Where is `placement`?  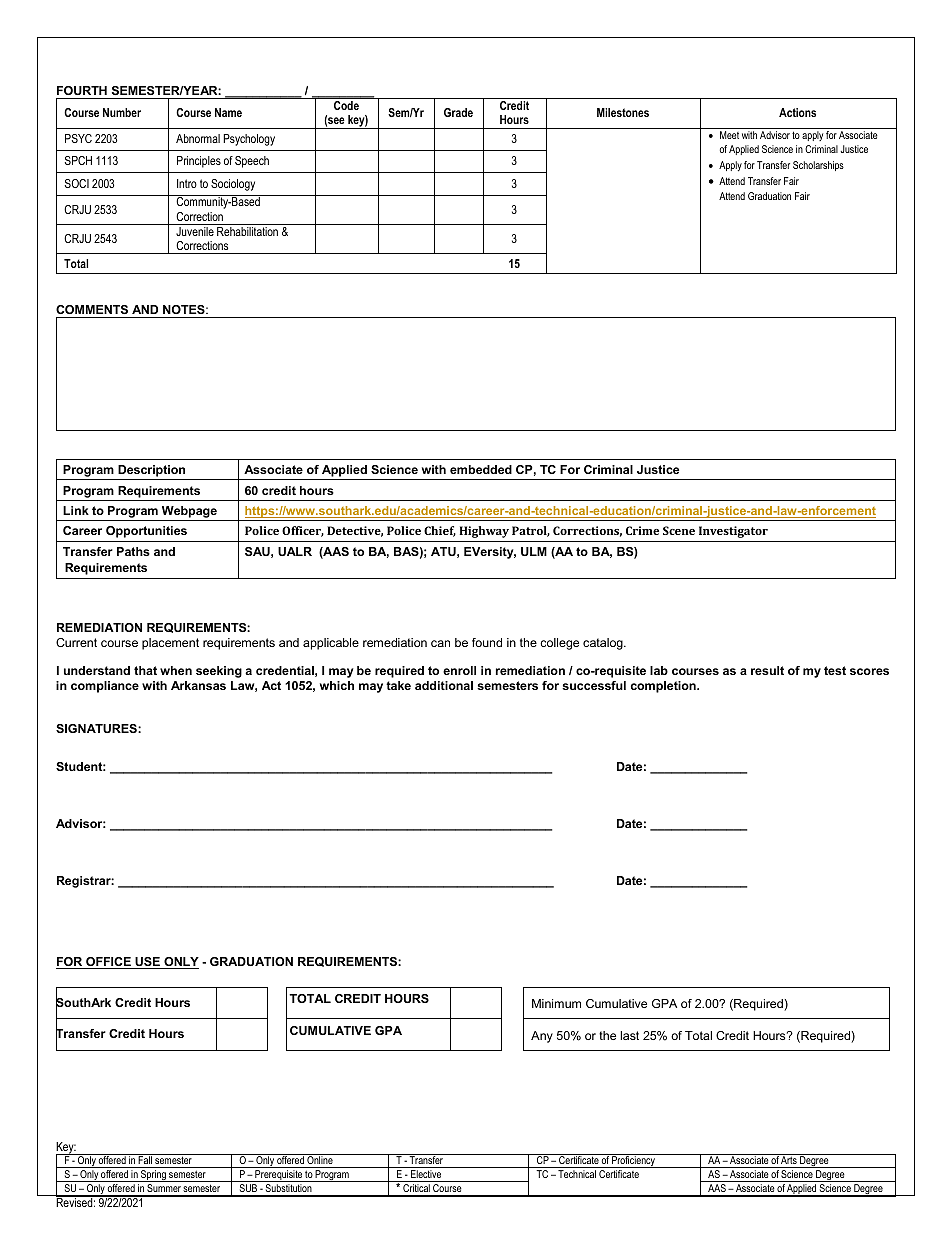
placement is located at coordinates (170, 644).
